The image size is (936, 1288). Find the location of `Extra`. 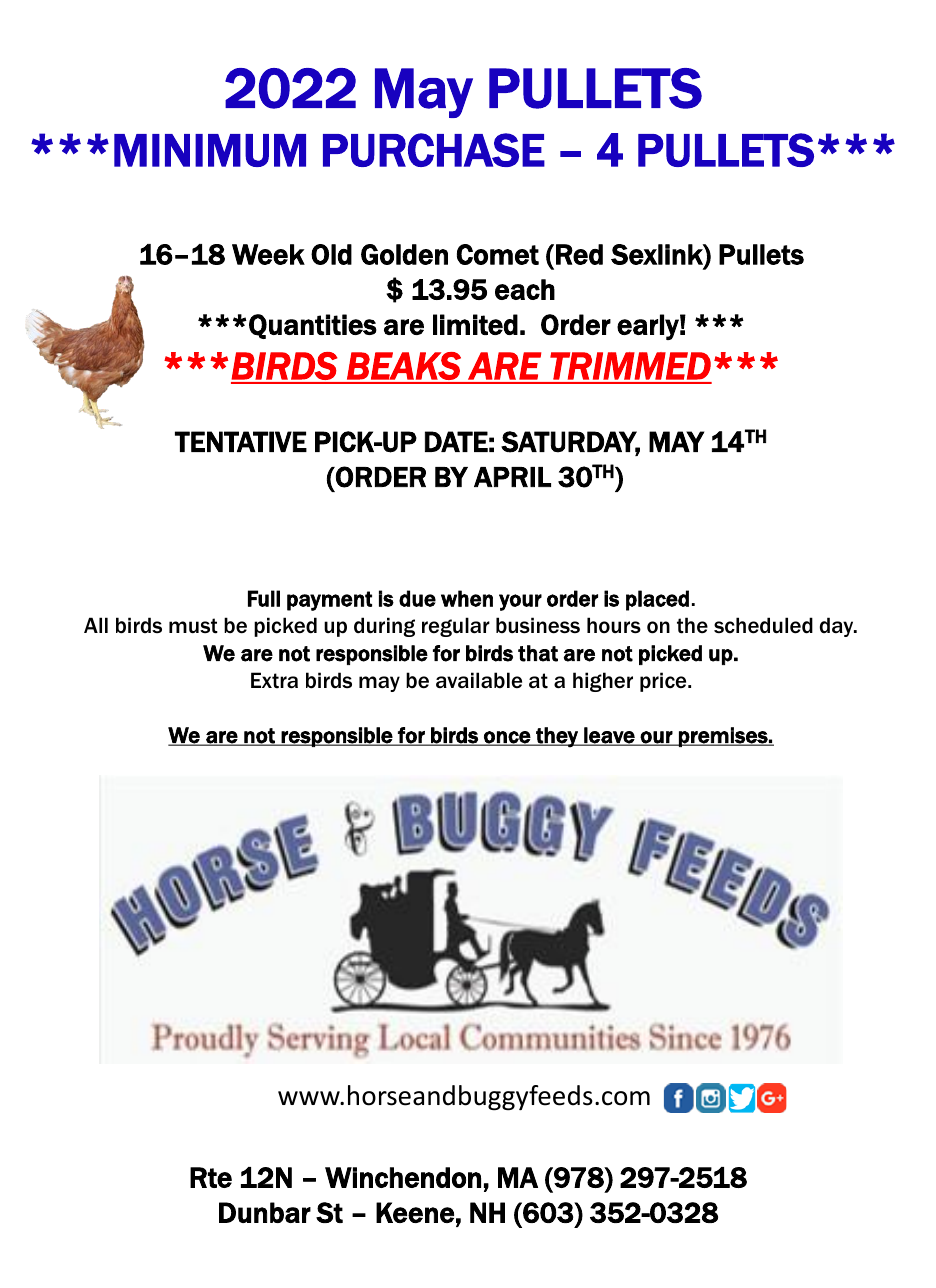

Extra is located at coordinates (274, 680).
